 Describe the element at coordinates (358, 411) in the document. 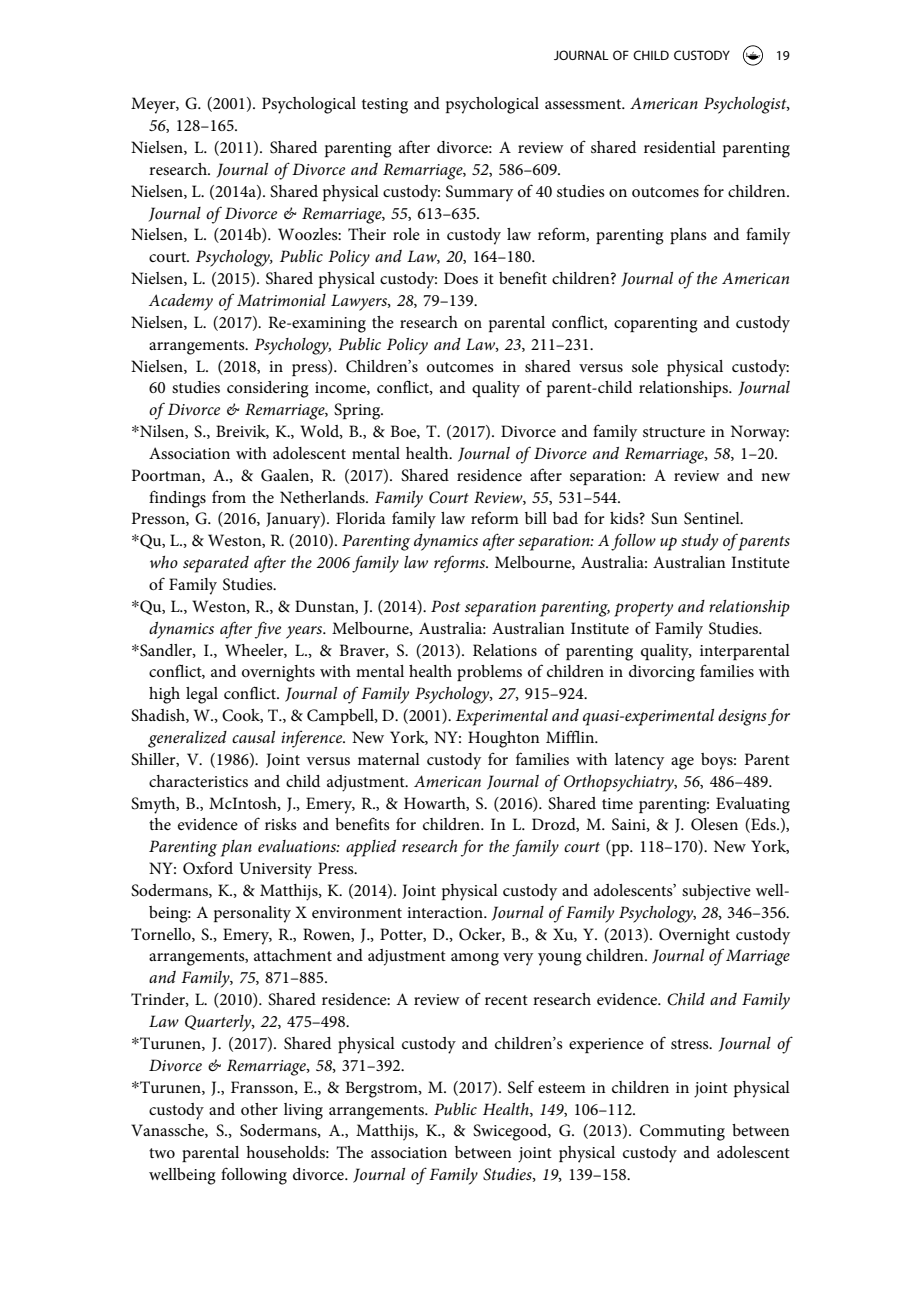

I see `Spring` at that location.
